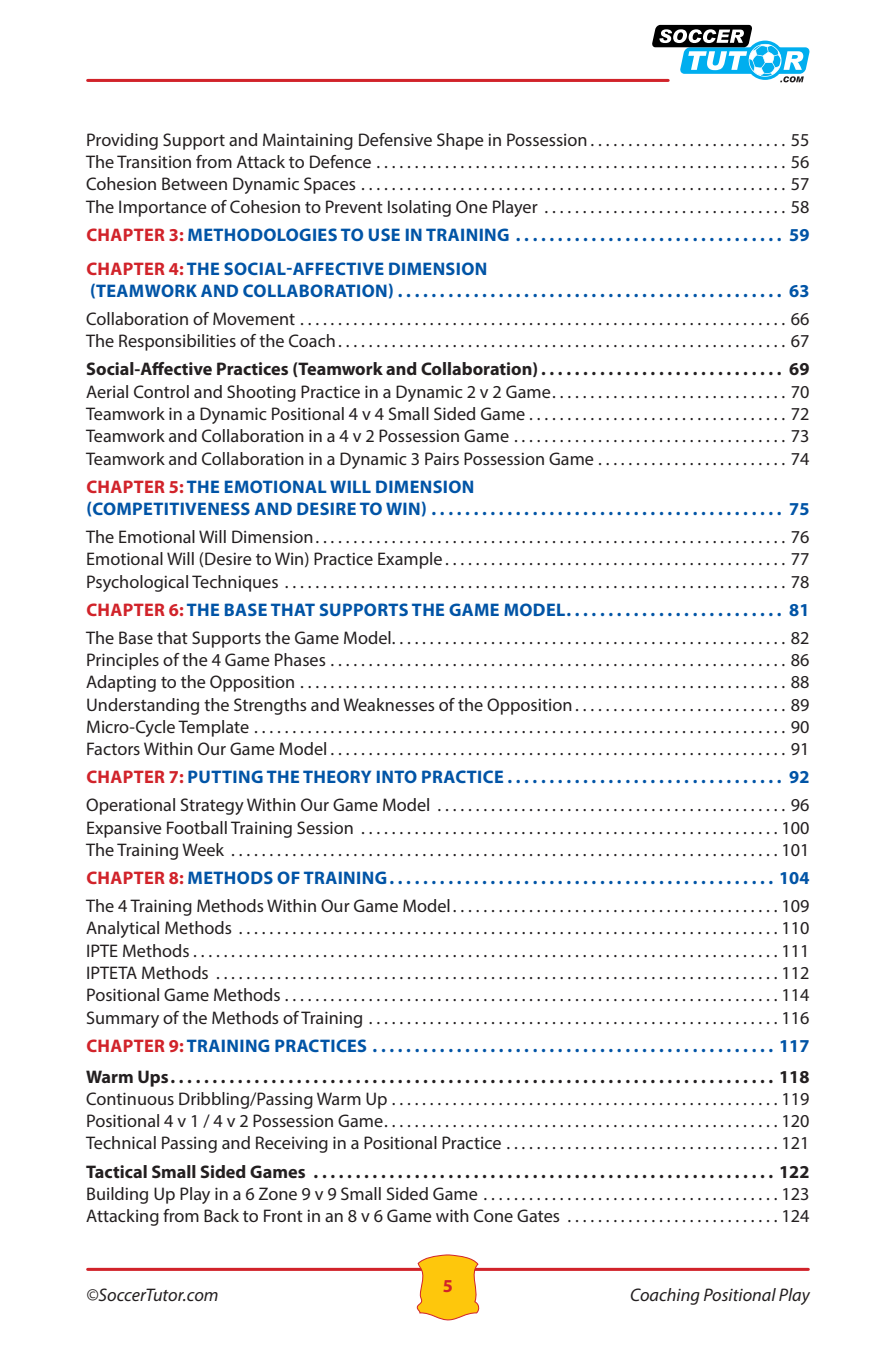  What do you see at coordinates (397, 776) in the screenshot?
I see `INTO` at bounding box center [397, 776].
